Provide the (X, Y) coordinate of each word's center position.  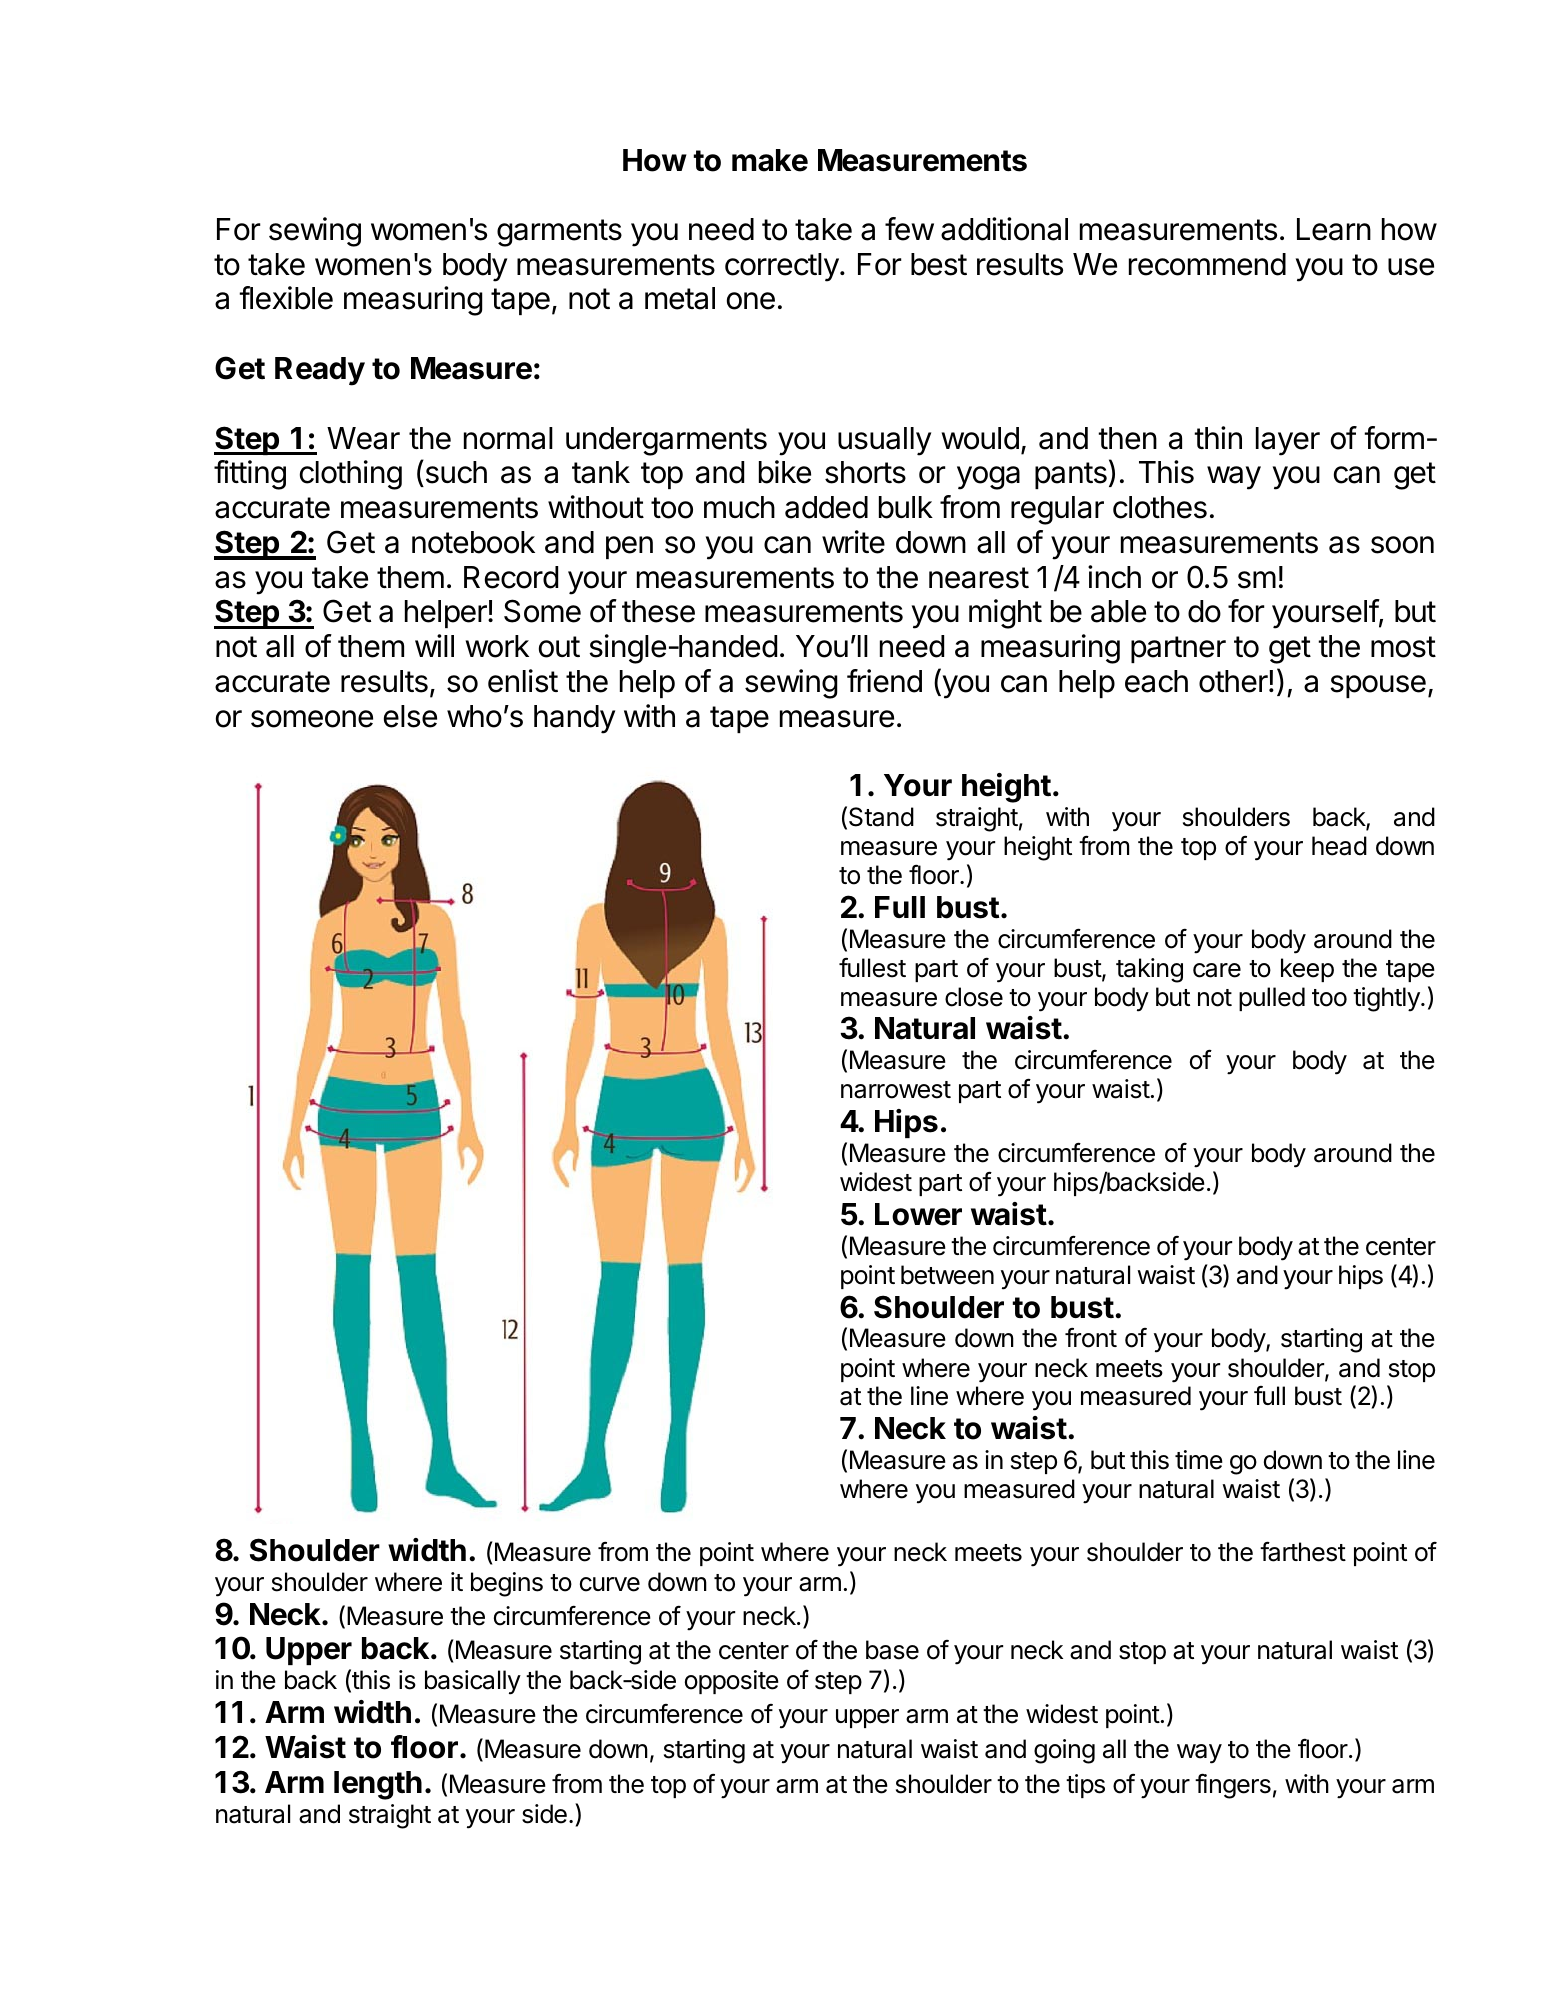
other (1234, 681)
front (1091, 1337)
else (410, 716)
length (378, 1785)
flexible (286, 298)
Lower (918, 1214)
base (892, 1650)
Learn (1334, 229)
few (909, 229)
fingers (1233, 1786)
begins (507, 1584)
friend (884, 681)
